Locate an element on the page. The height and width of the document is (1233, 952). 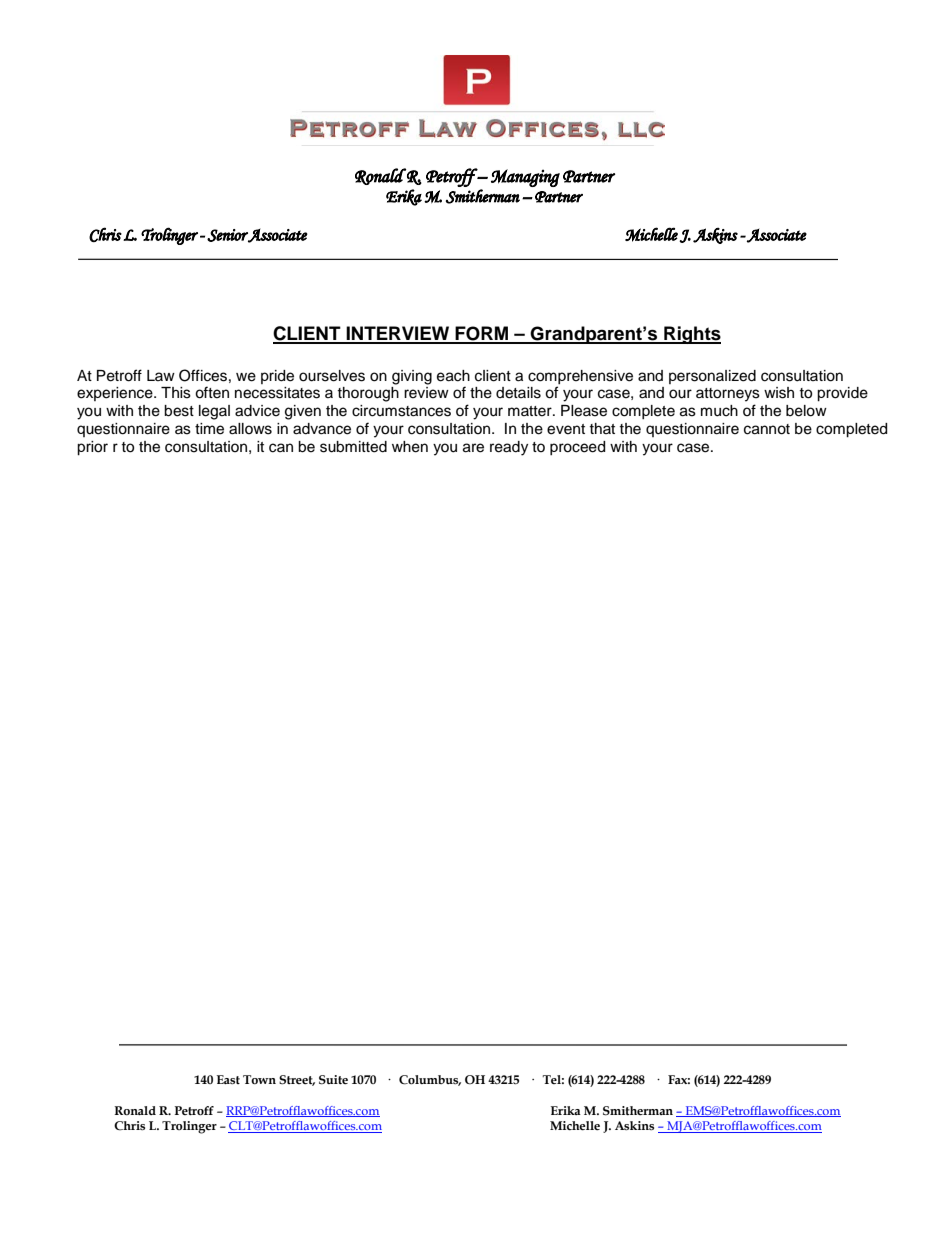
time is located at coordinates (209, 429).
